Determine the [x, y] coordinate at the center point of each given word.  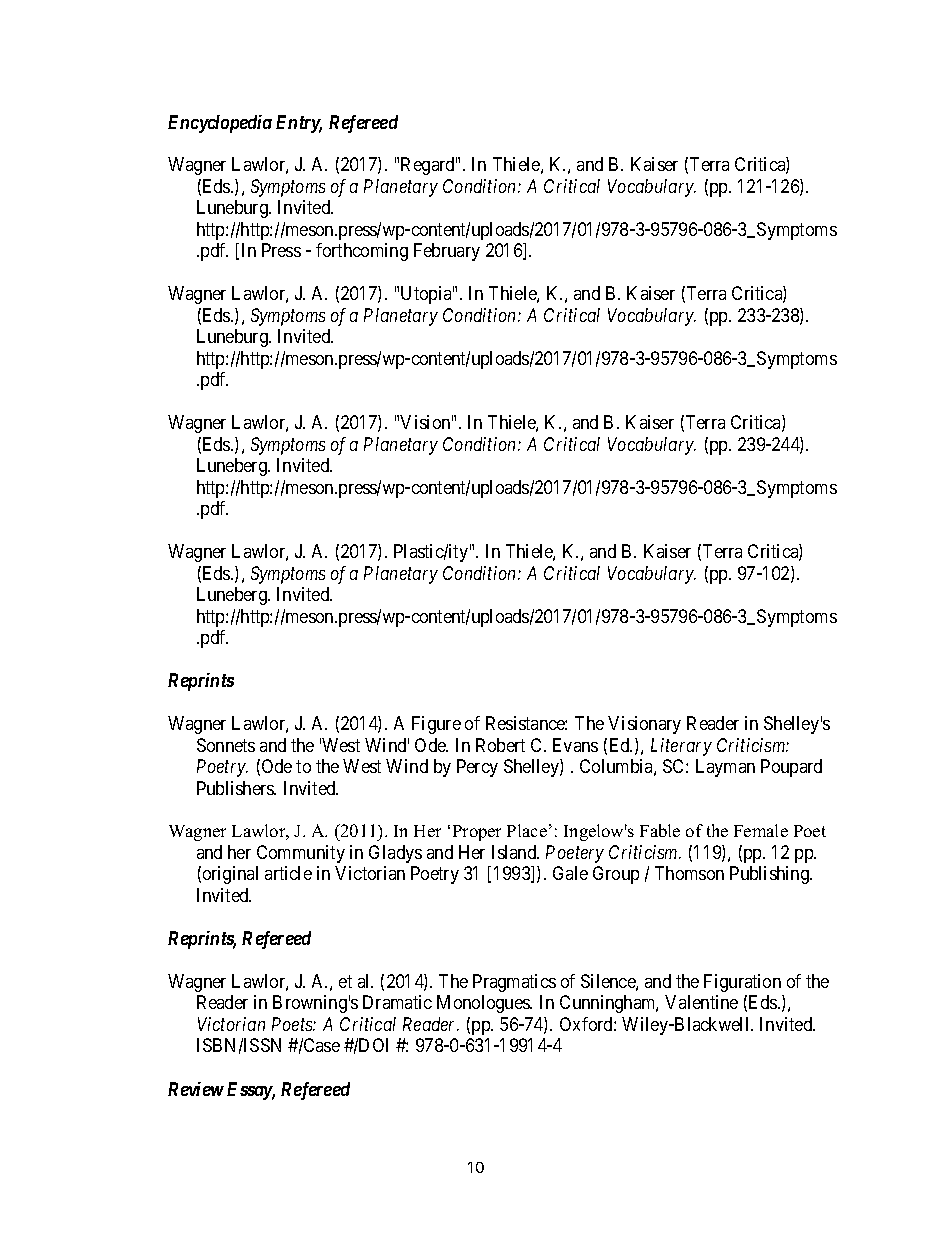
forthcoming [362, 252]
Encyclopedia [220, 124]
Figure [436, 725]
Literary [681, 747]
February [447, 252]
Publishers [236, 788]
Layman [725, 768]
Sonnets [226, 745]
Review [196, 1089]
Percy [477, 768]
